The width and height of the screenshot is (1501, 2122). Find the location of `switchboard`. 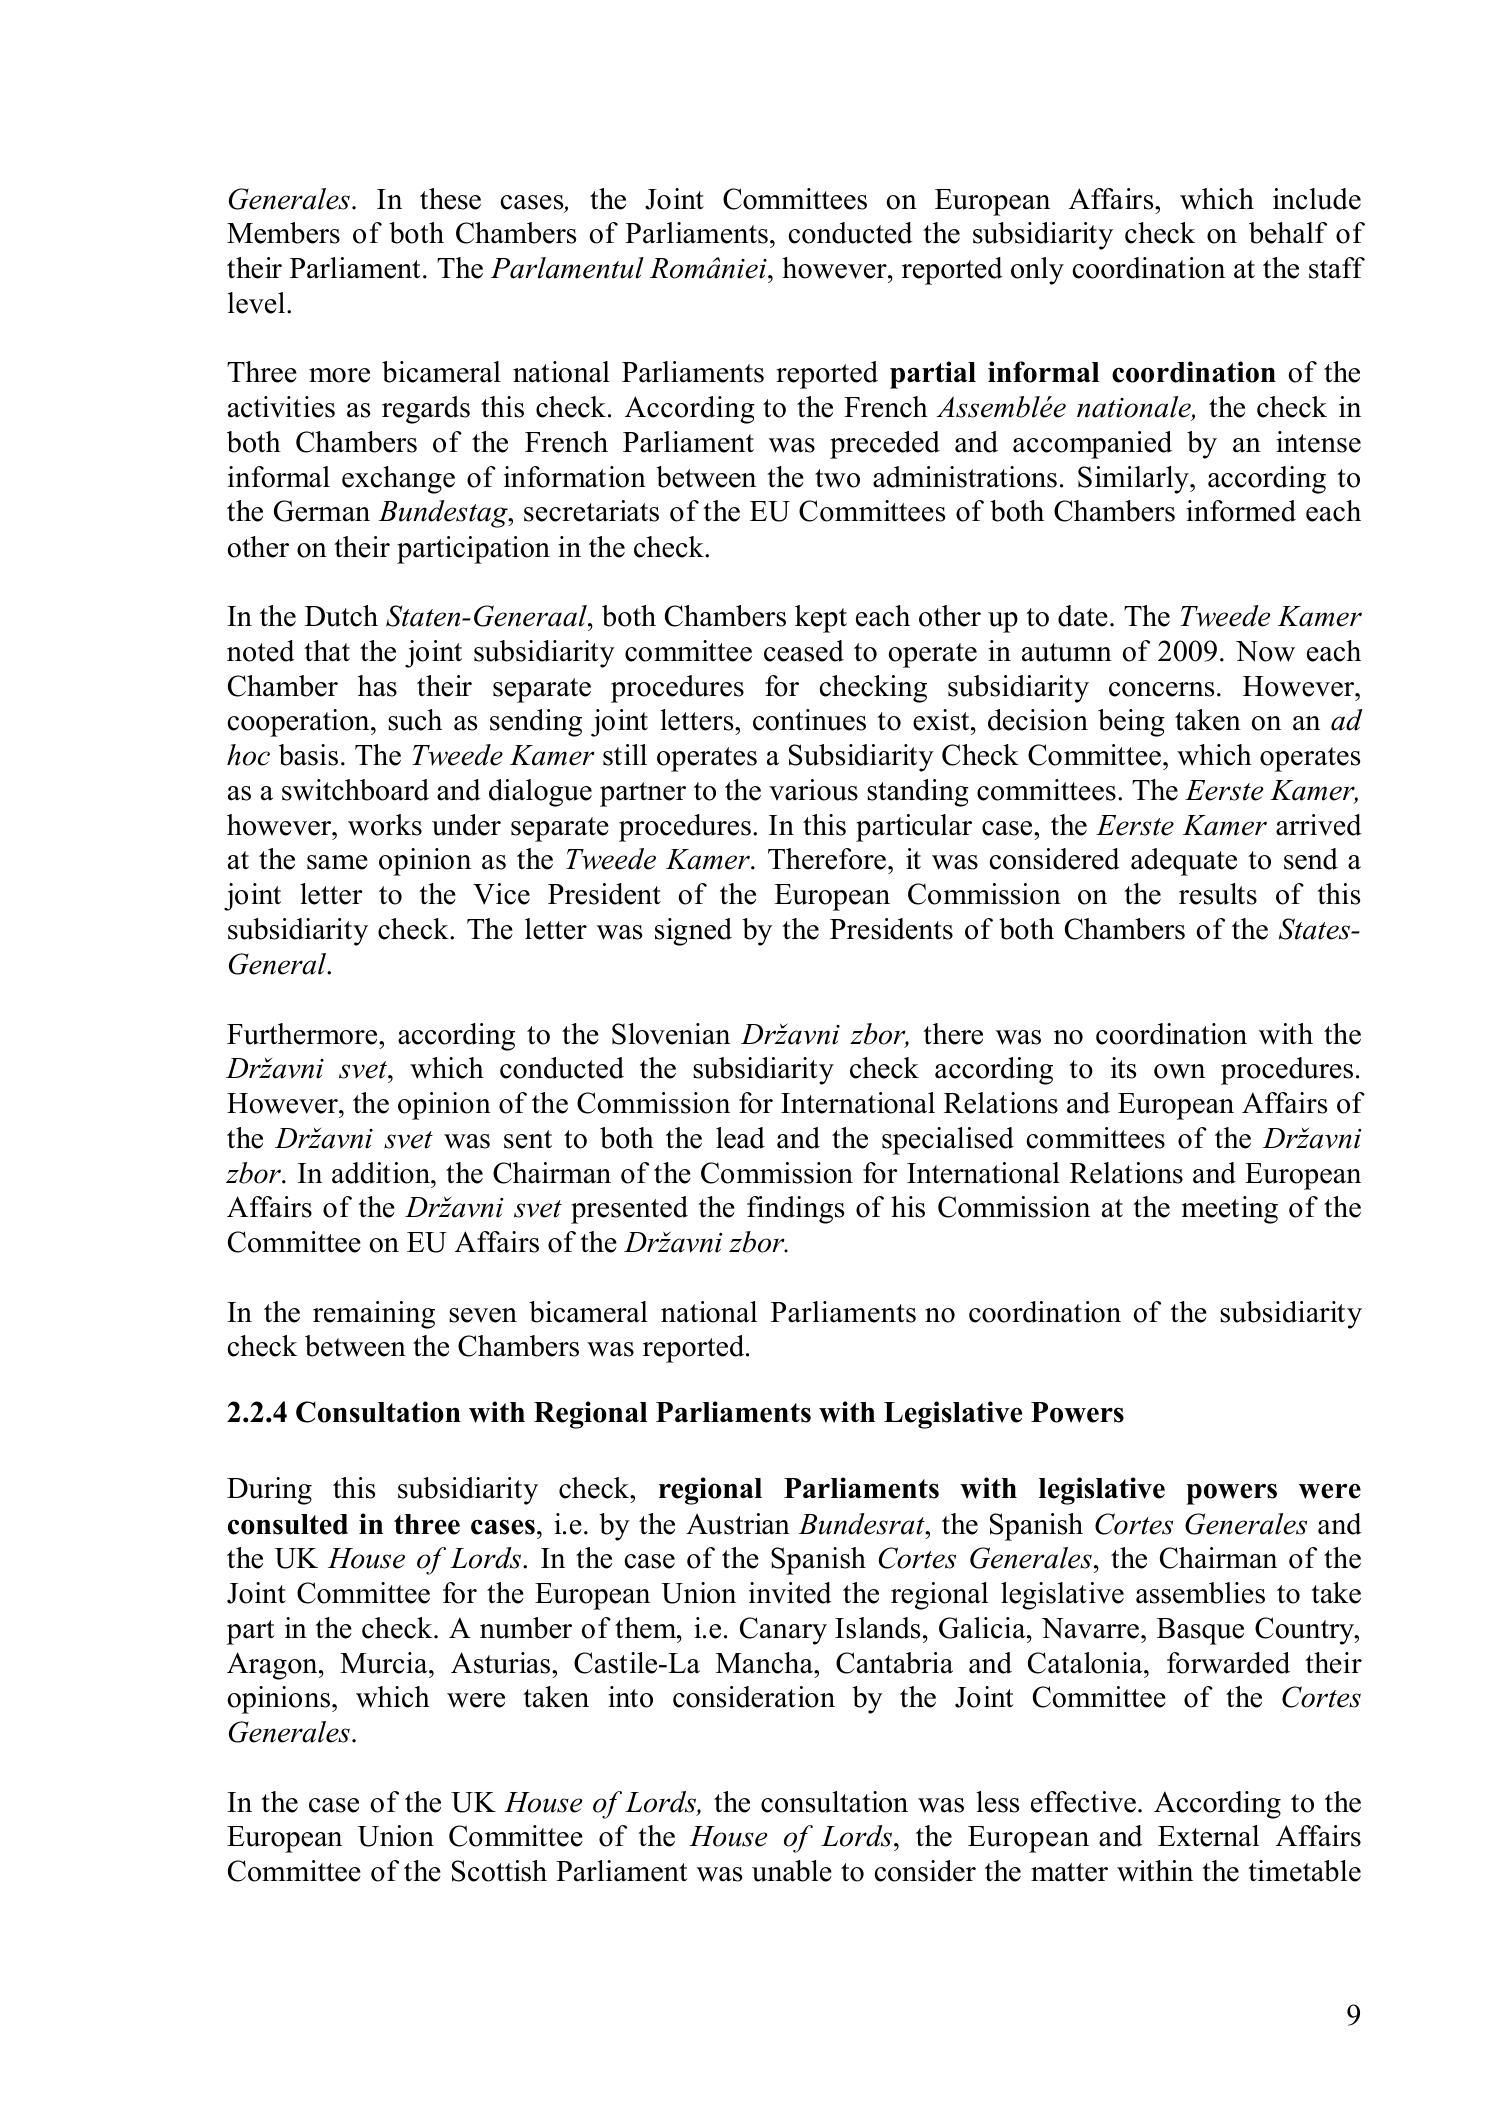

switchboard is located at coordinates (355, 790).
